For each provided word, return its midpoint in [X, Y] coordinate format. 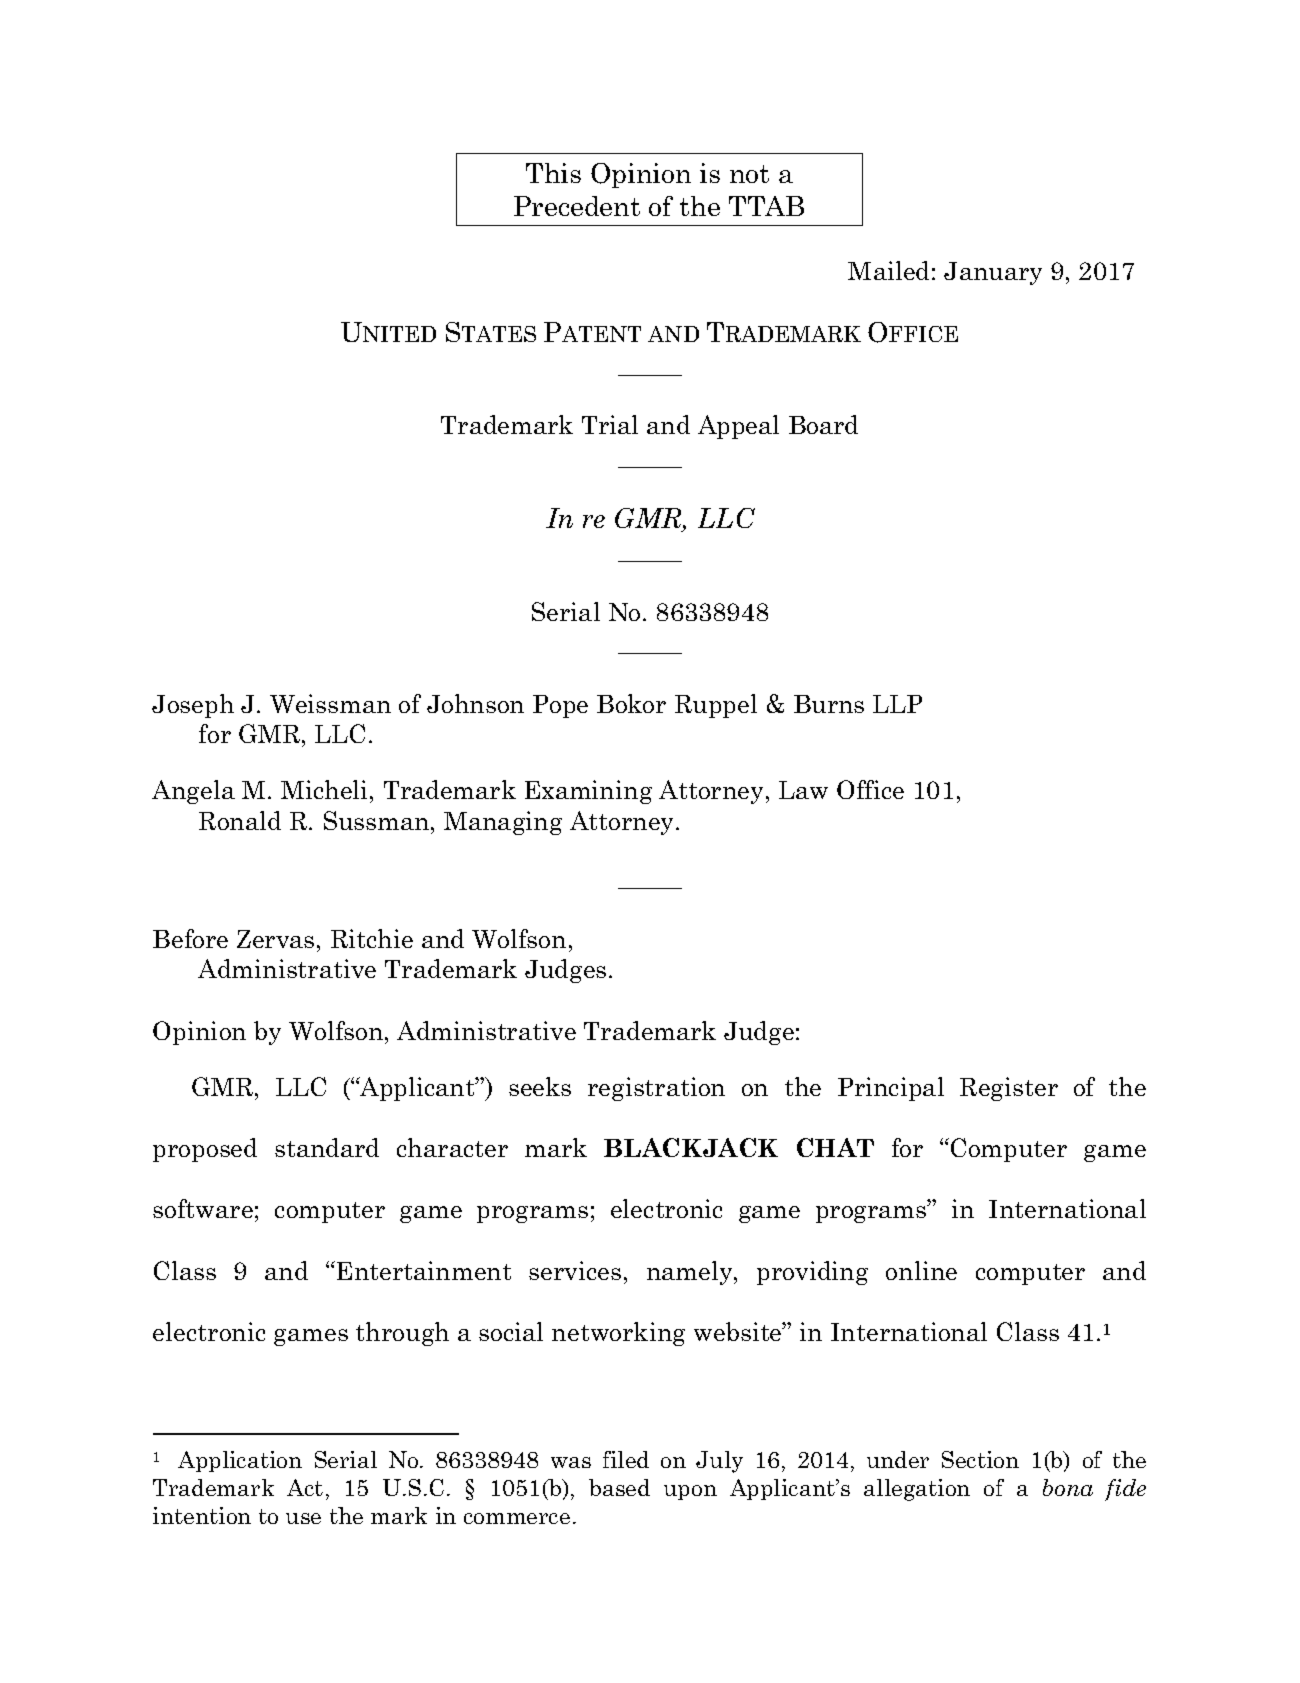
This [553, 173]
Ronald [240, 820]
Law [803, 790]
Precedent [577, 206]
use [303, 1518]
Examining [588, 792]
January [993, 273]
